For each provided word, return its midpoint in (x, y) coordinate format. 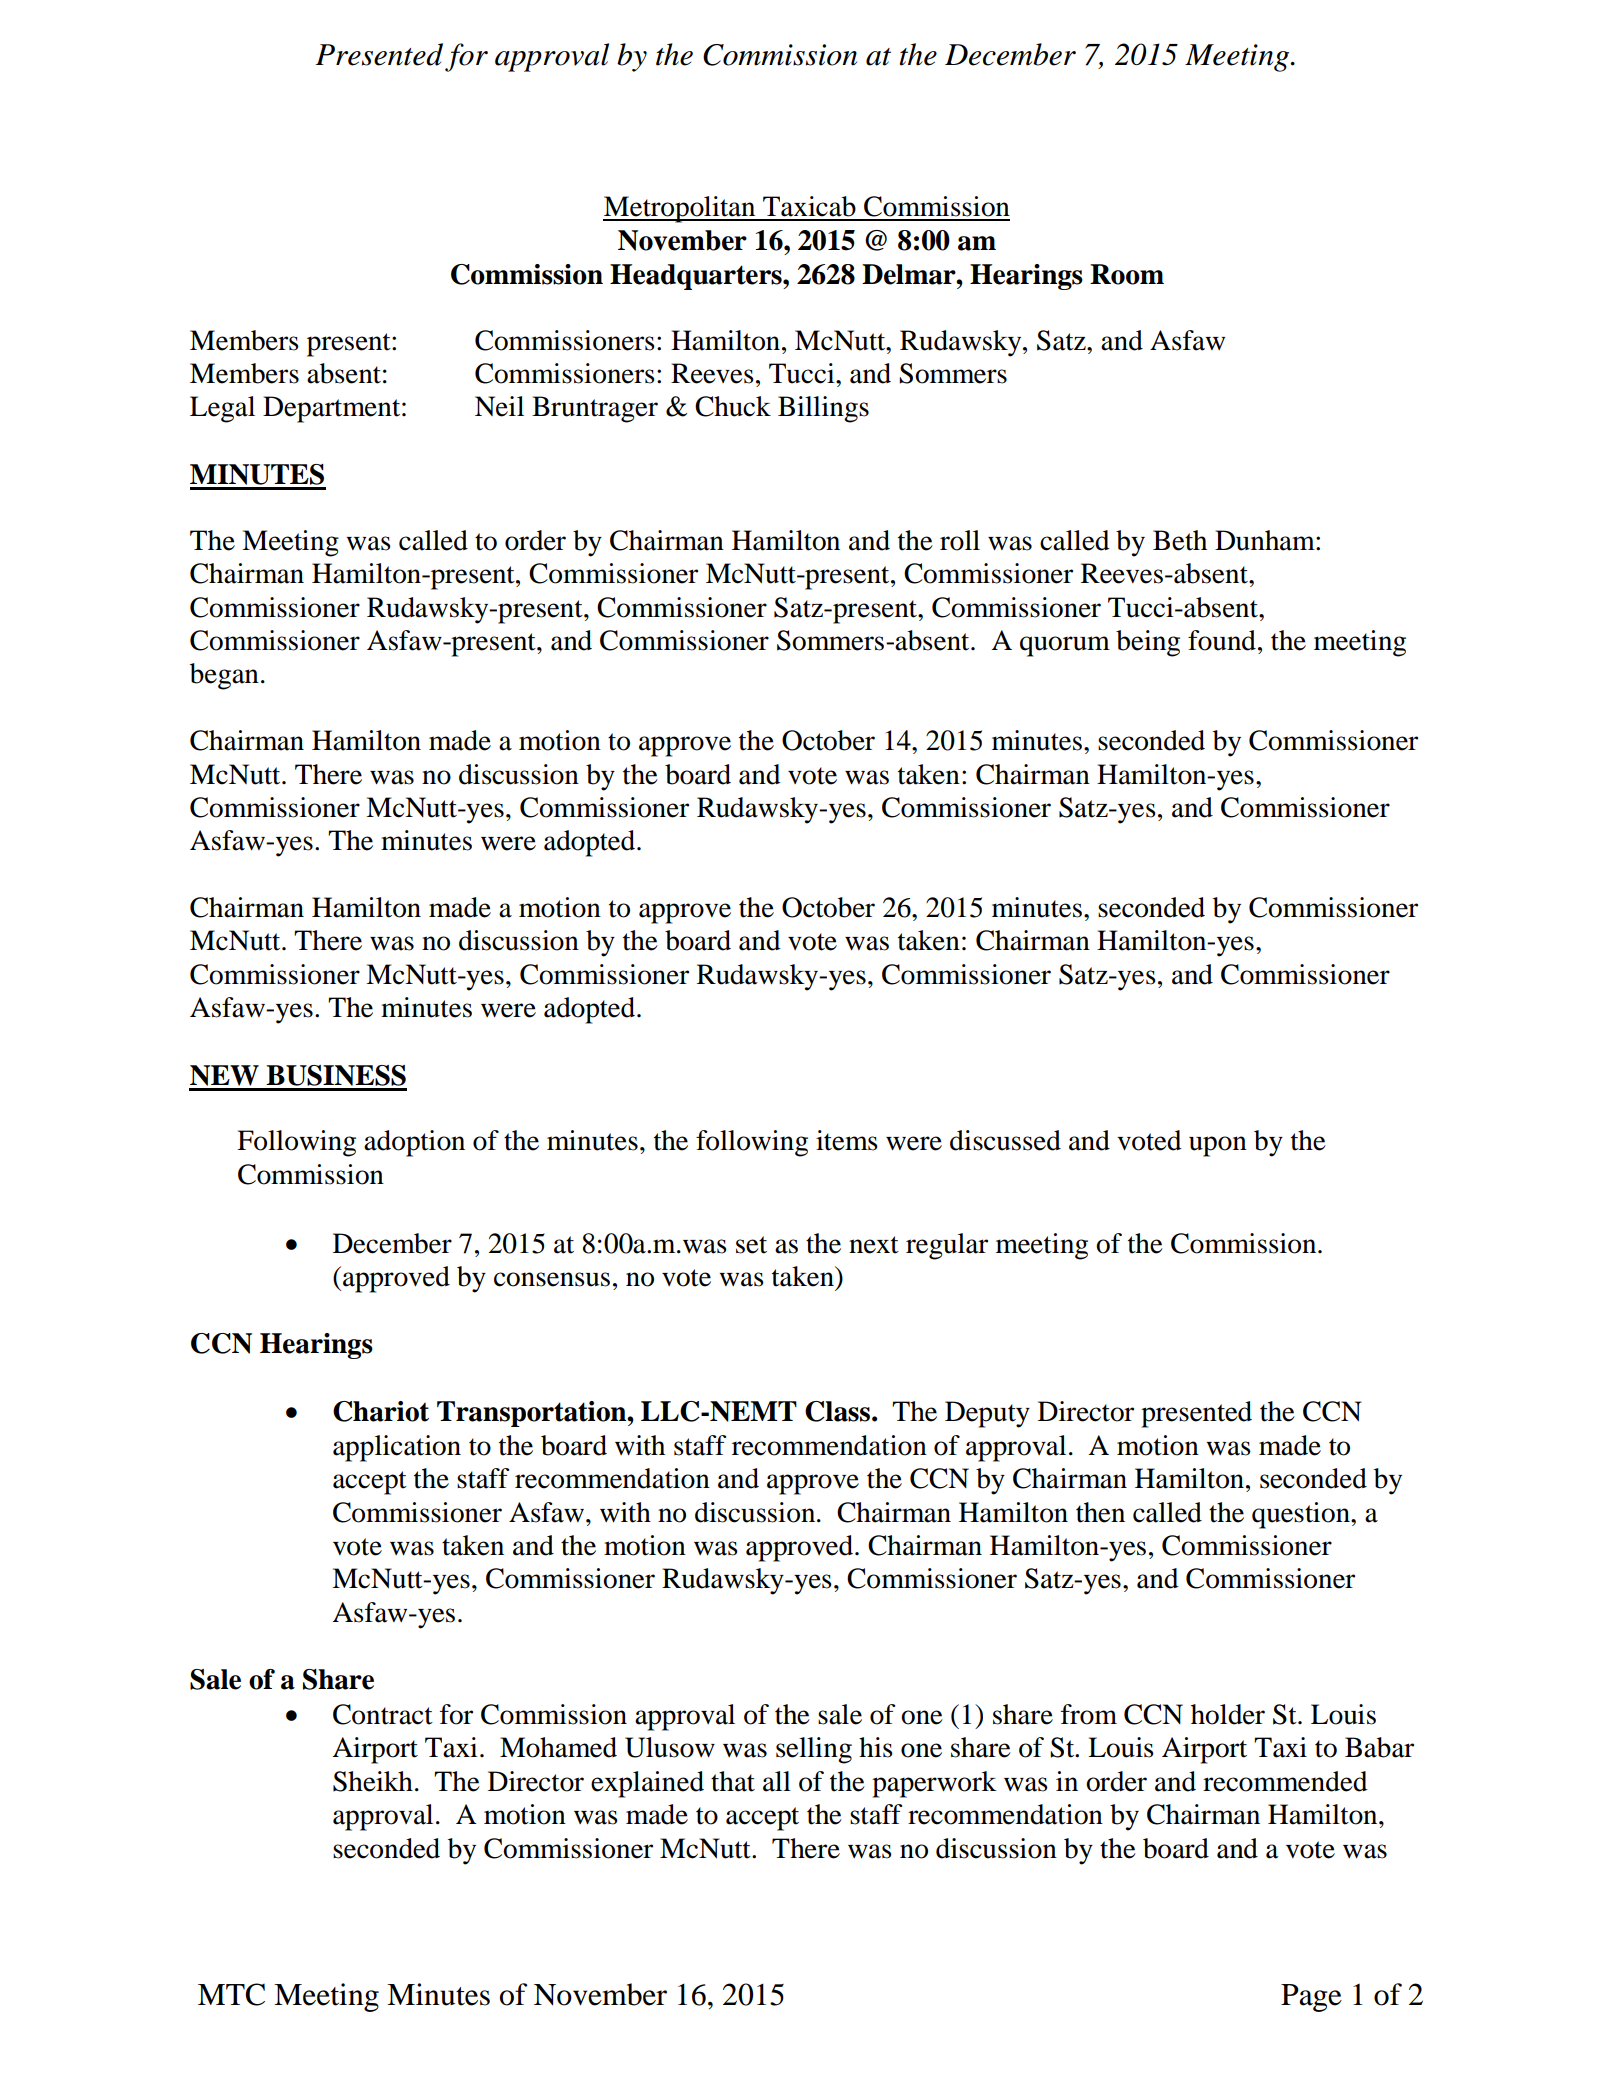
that (733, 1781)
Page (1311, 1998)
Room (1127, 274)
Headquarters (697, 277)
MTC (231, 1994)
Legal (222, 409)
